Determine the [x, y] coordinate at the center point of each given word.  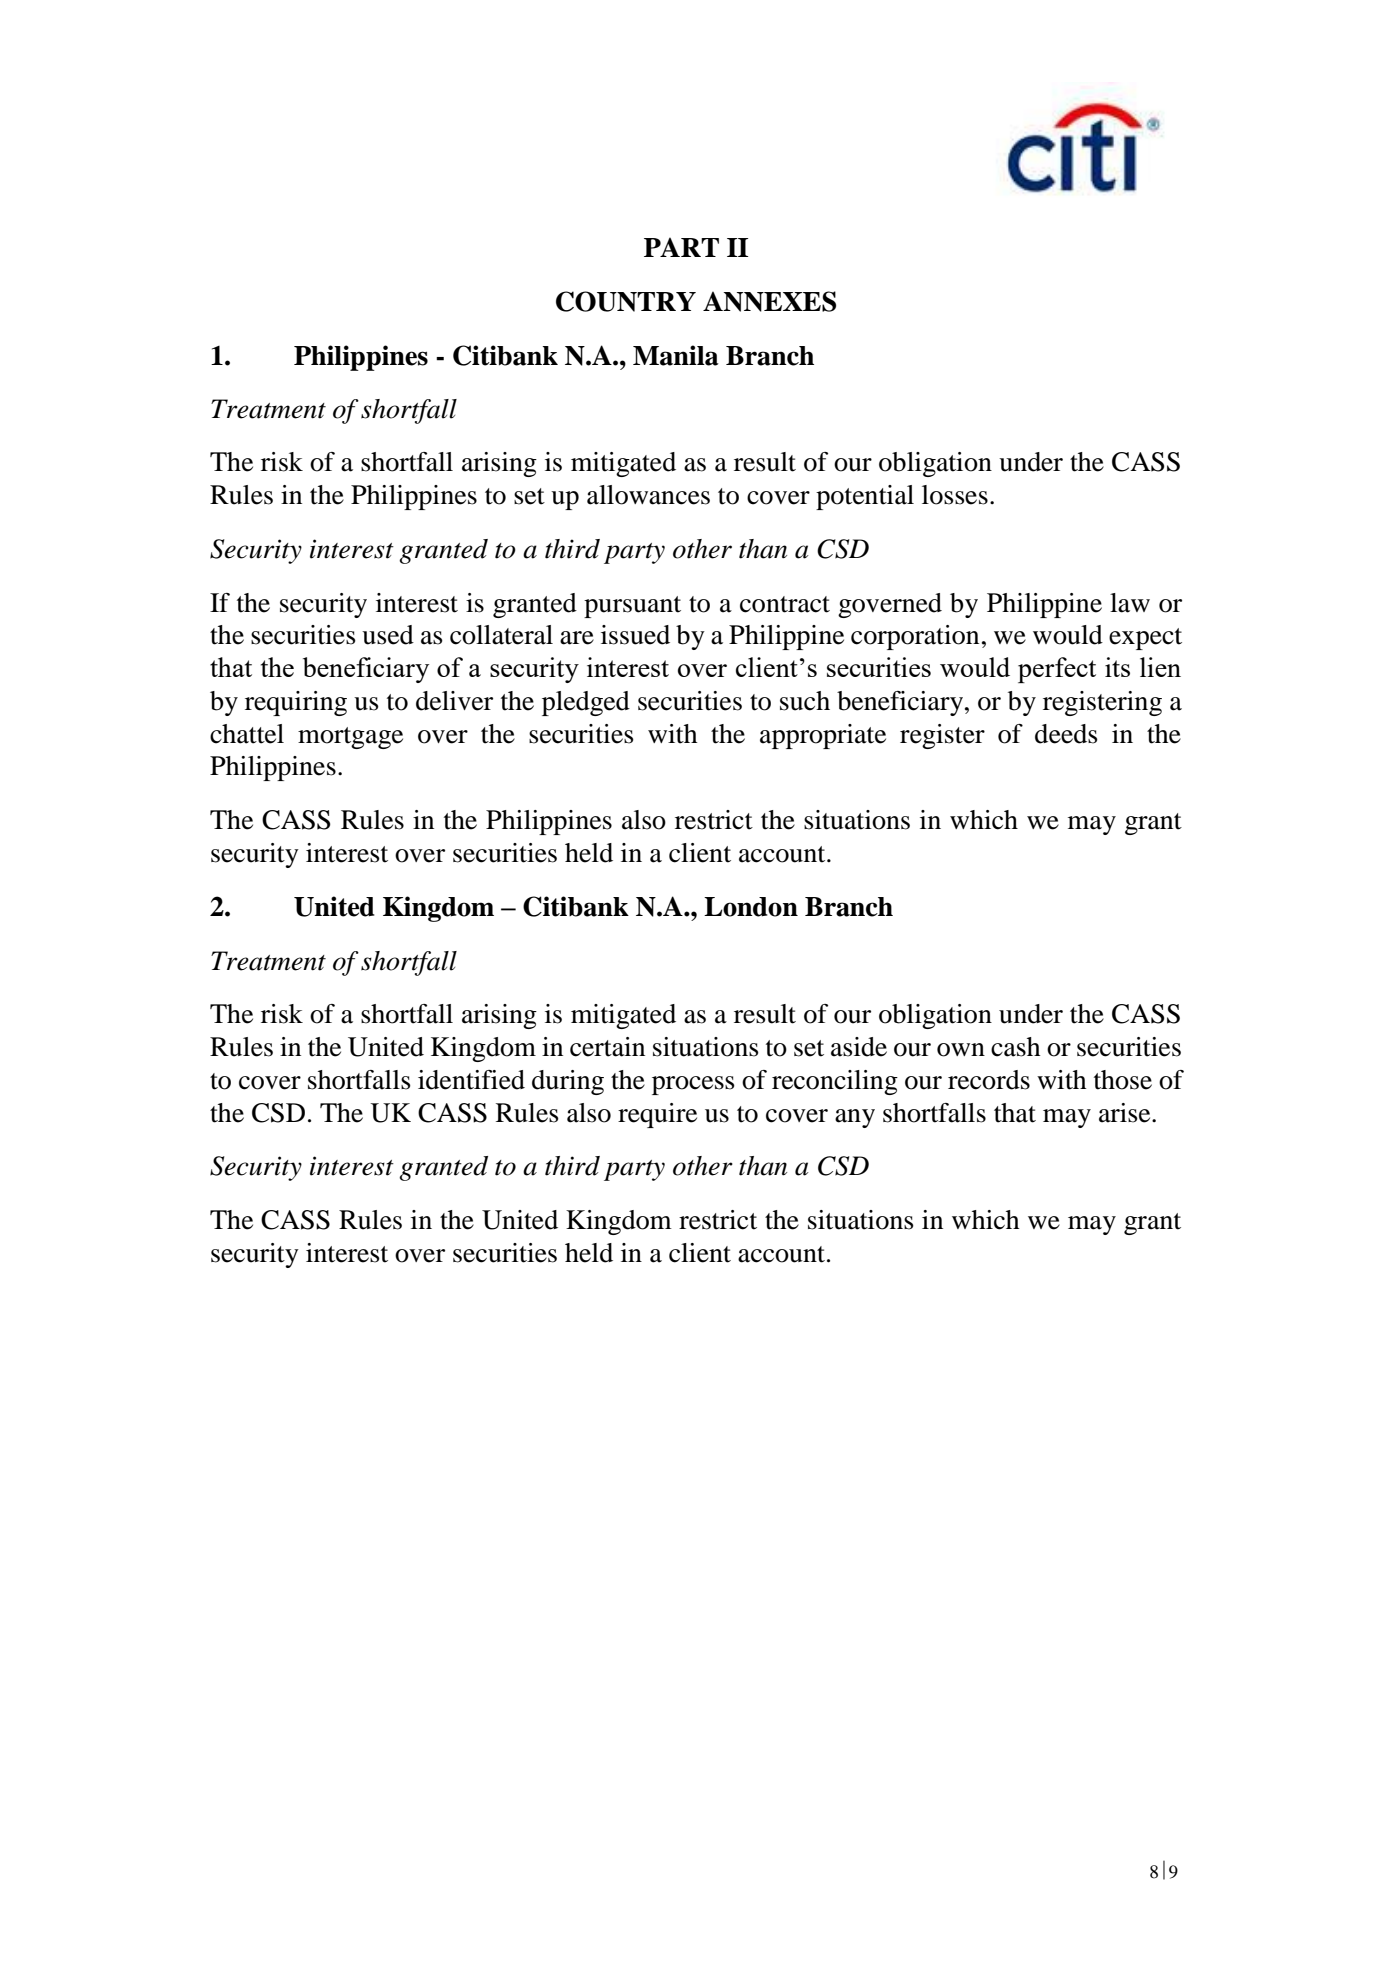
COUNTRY [626, 301]
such [805, 701]
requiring [296, 703]
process [693, 1085]
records [989, 1080]
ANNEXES [769, 301]
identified [471, 1080]
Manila [676, 355]
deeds [1066, 734]
